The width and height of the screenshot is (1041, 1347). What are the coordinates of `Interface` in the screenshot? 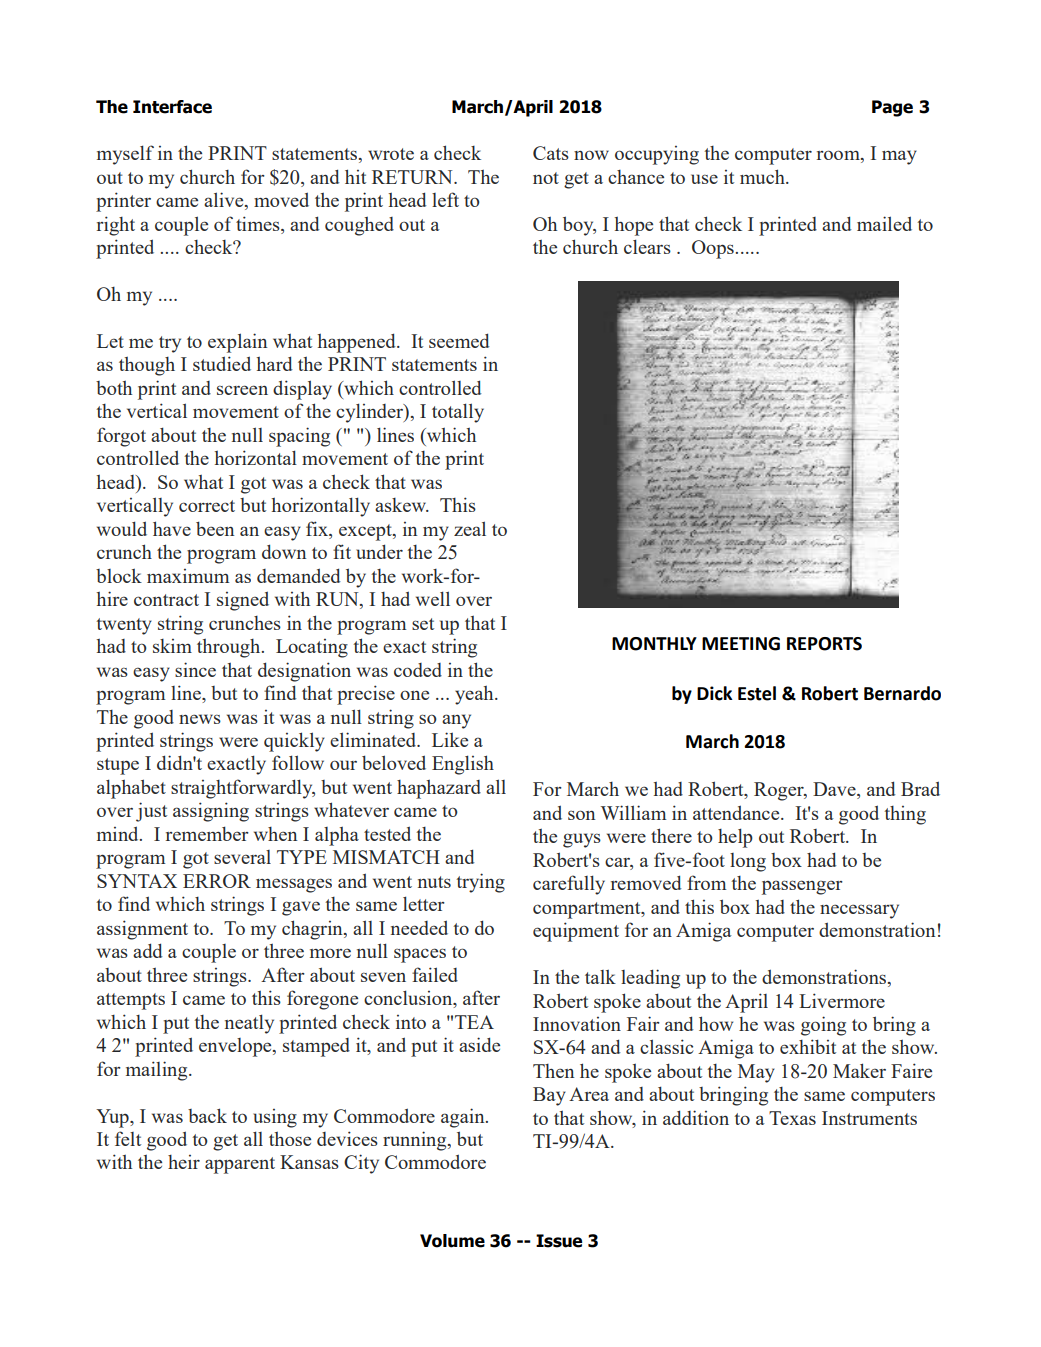 It's located at (172, 107).
